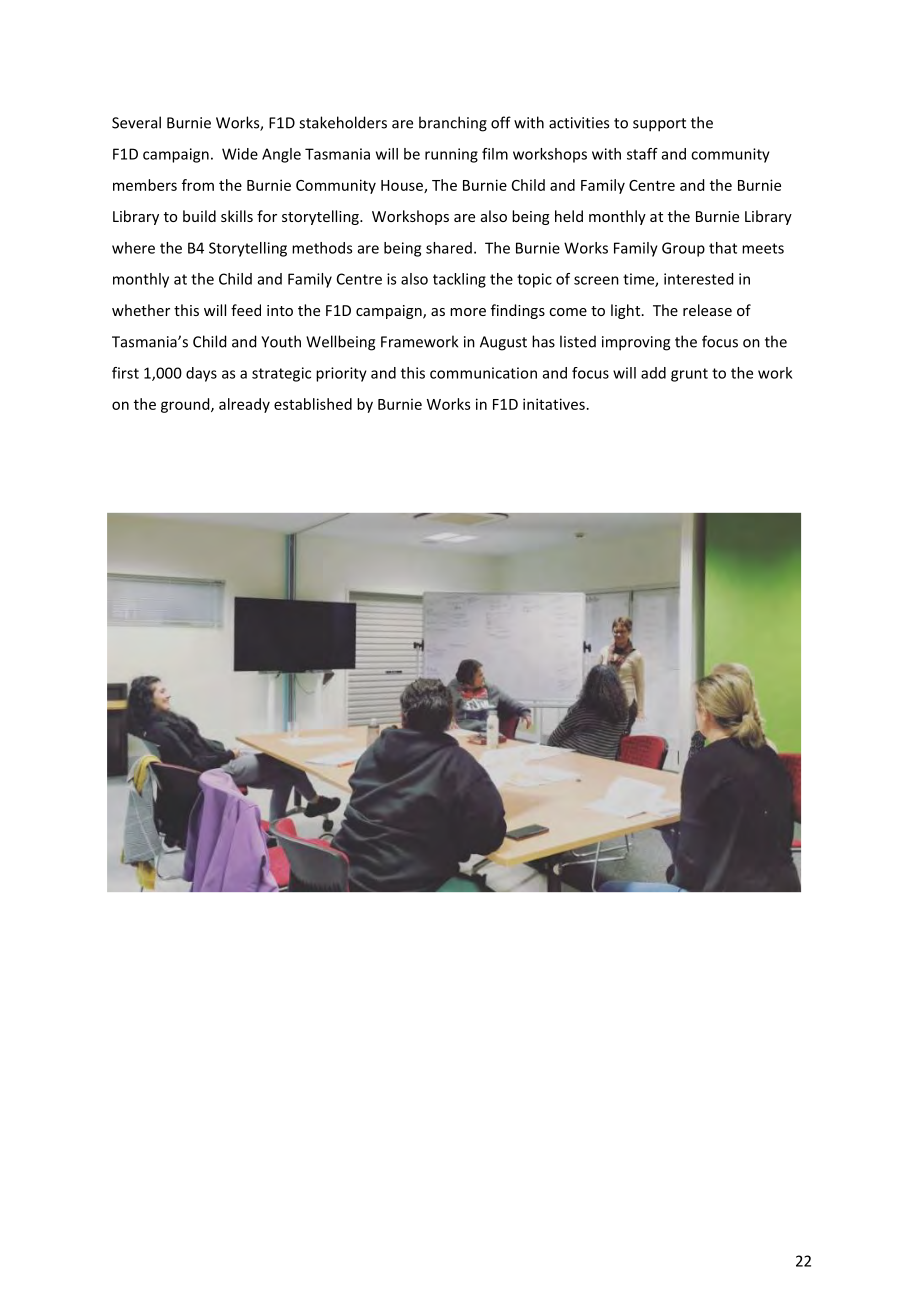  I want to click on August, so click(503, 343).
